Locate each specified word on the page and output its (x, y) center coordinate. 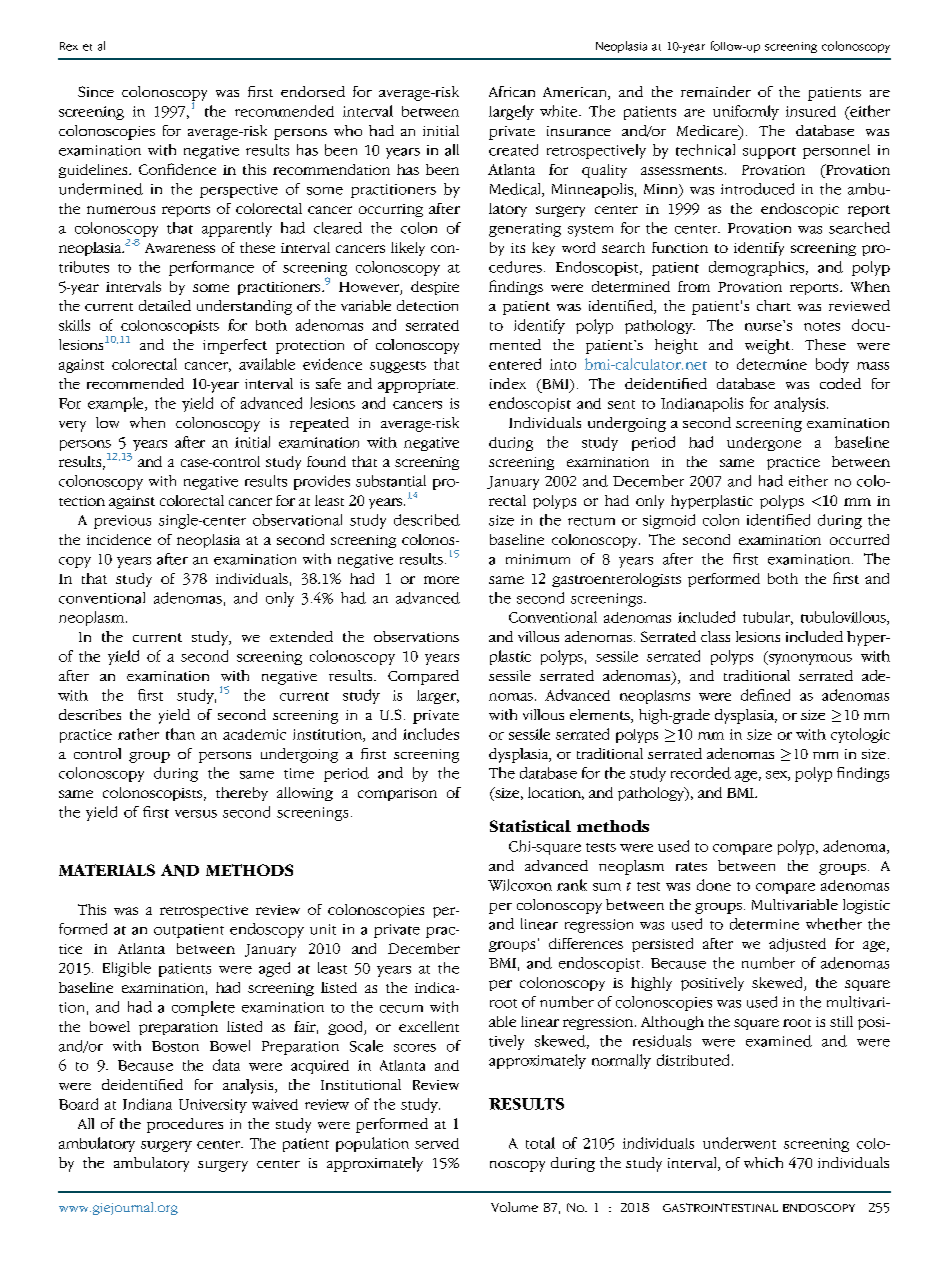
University (213, 1106)
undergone (764, 444)
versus (196, 814)
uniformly (746, 112)
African (512, 91)
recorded (701, 773)
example (117, 404)
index (508, 383)
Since (96, 91)
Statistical (530, 826)
